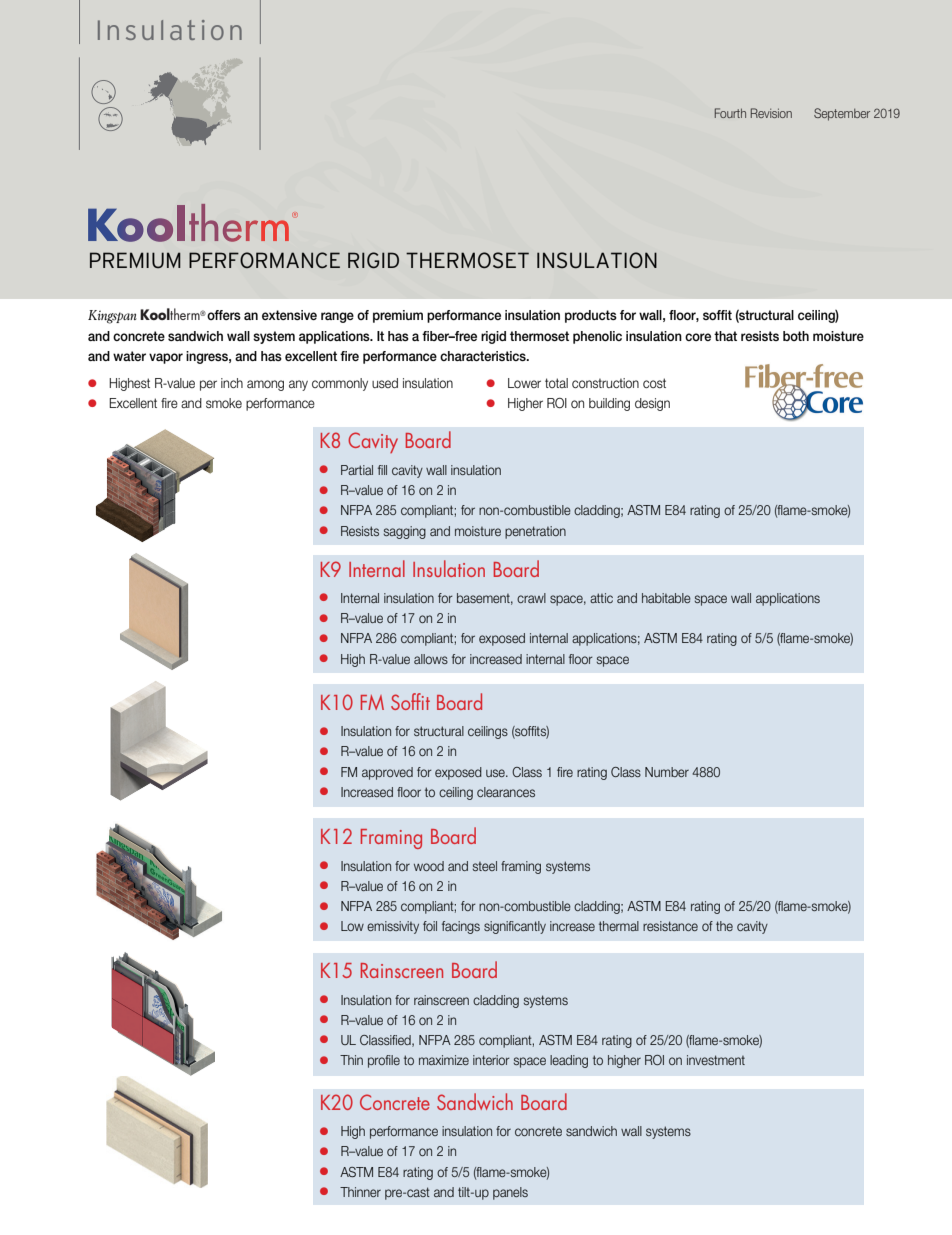 The width and height of the page is (952, 1235). What do you see at coordinates (461, 927) in the page?
I see `facings` at bounding box center [461, 927].
